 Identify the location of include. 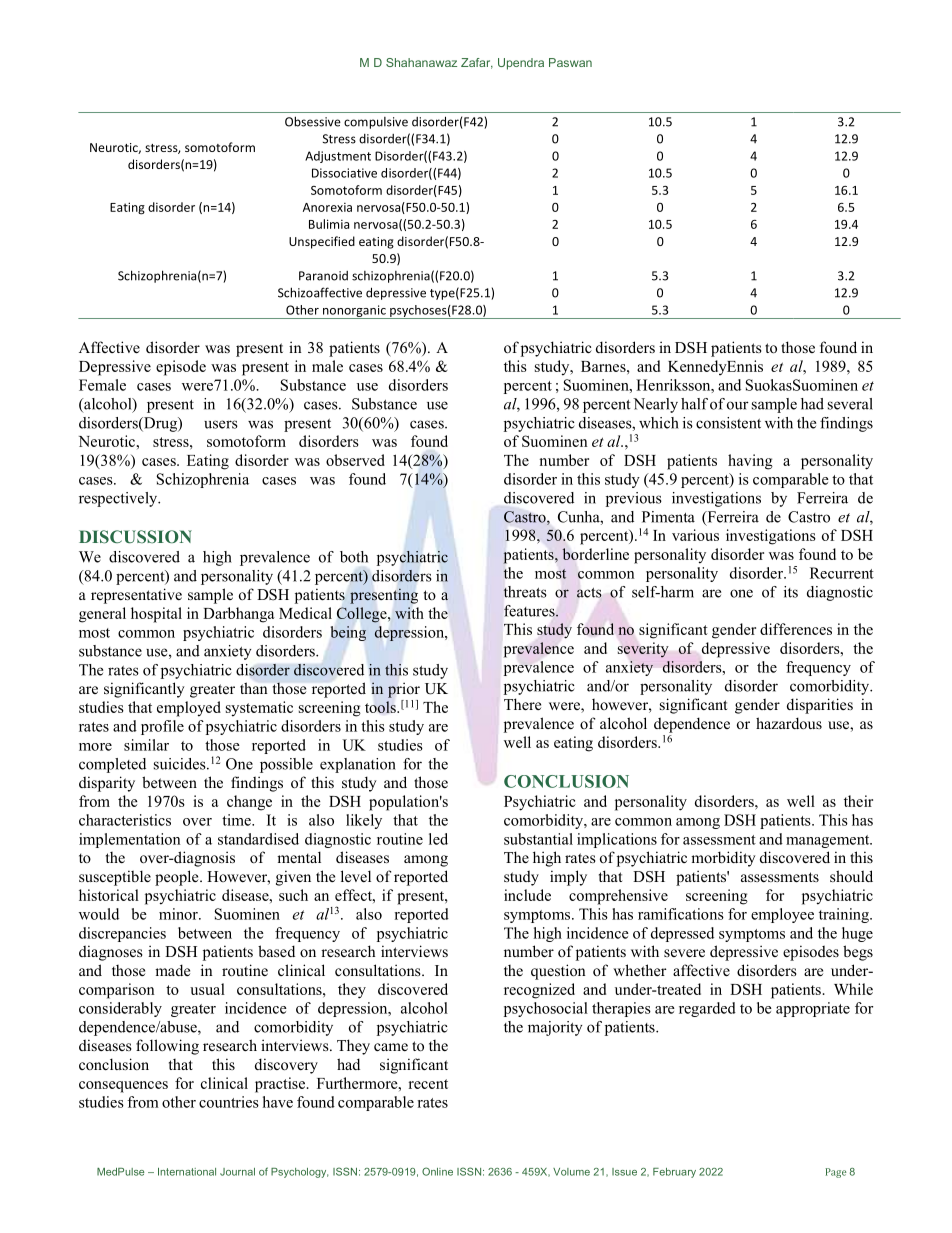
(527, 895).
